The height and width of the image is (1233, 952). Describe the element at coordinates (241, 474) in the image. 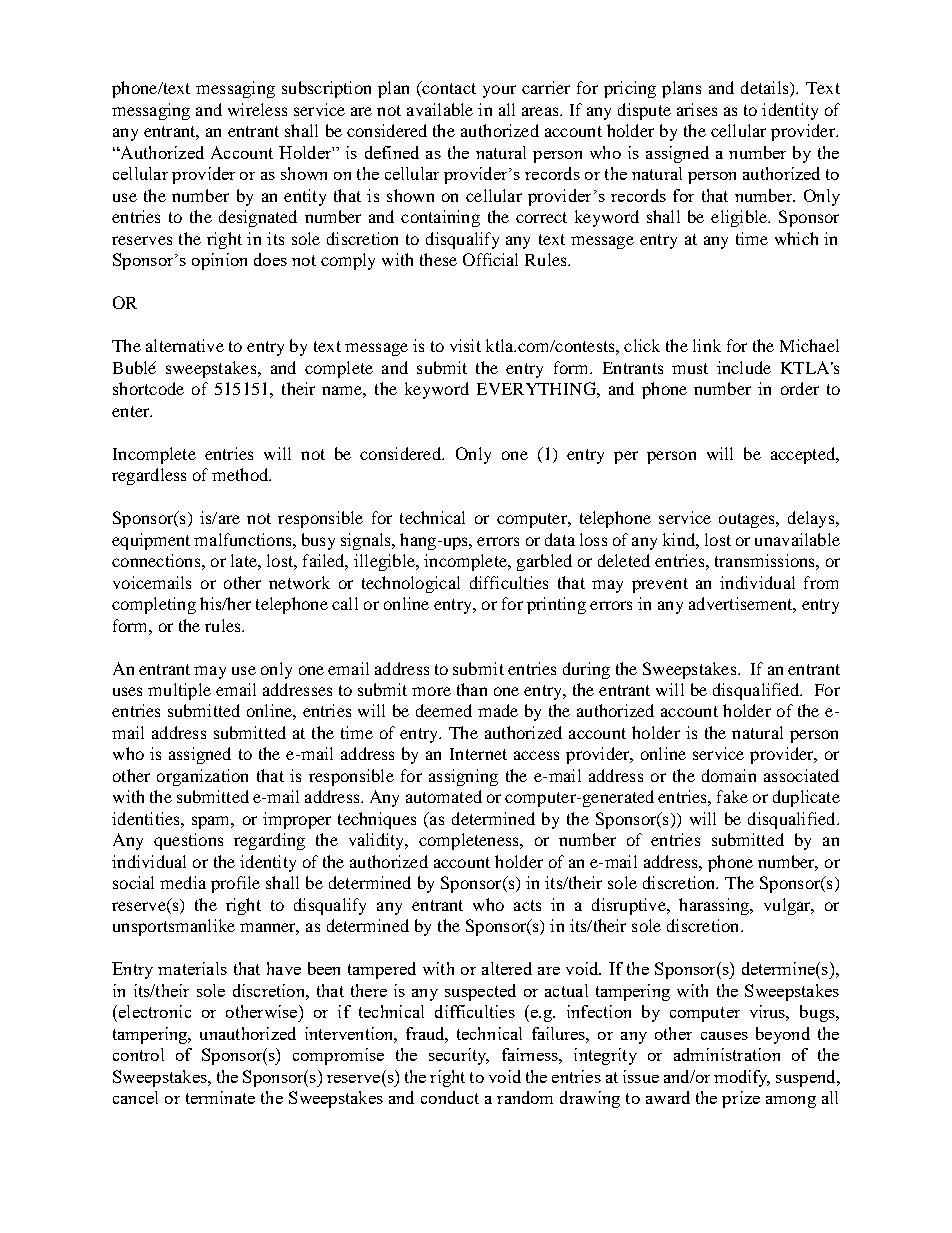

I see `method` at that location.
